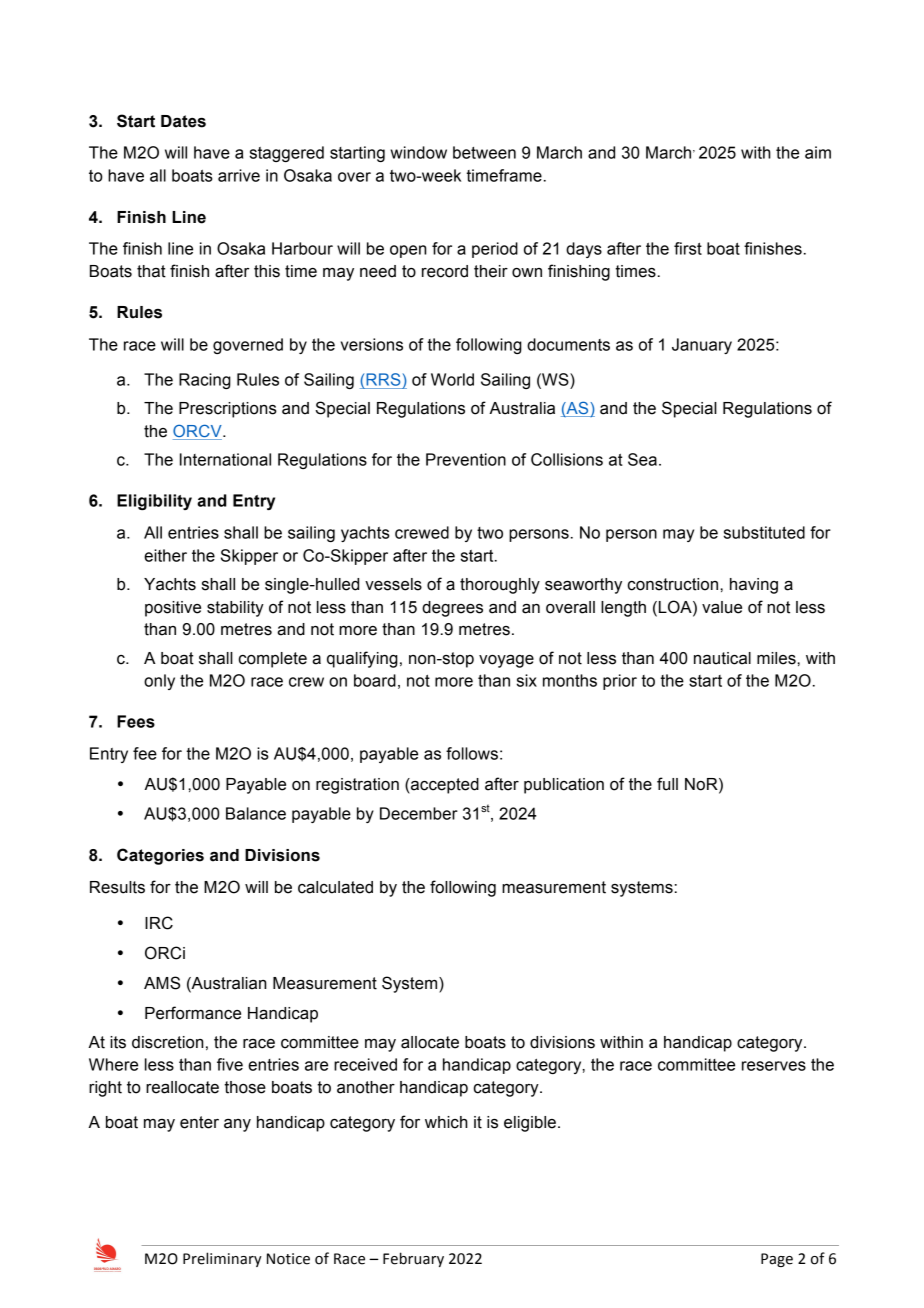  What do you see at coordinates (222, 1259) in the screenshot?
I see `Preliminary` at bounding box center [222, 1259].
